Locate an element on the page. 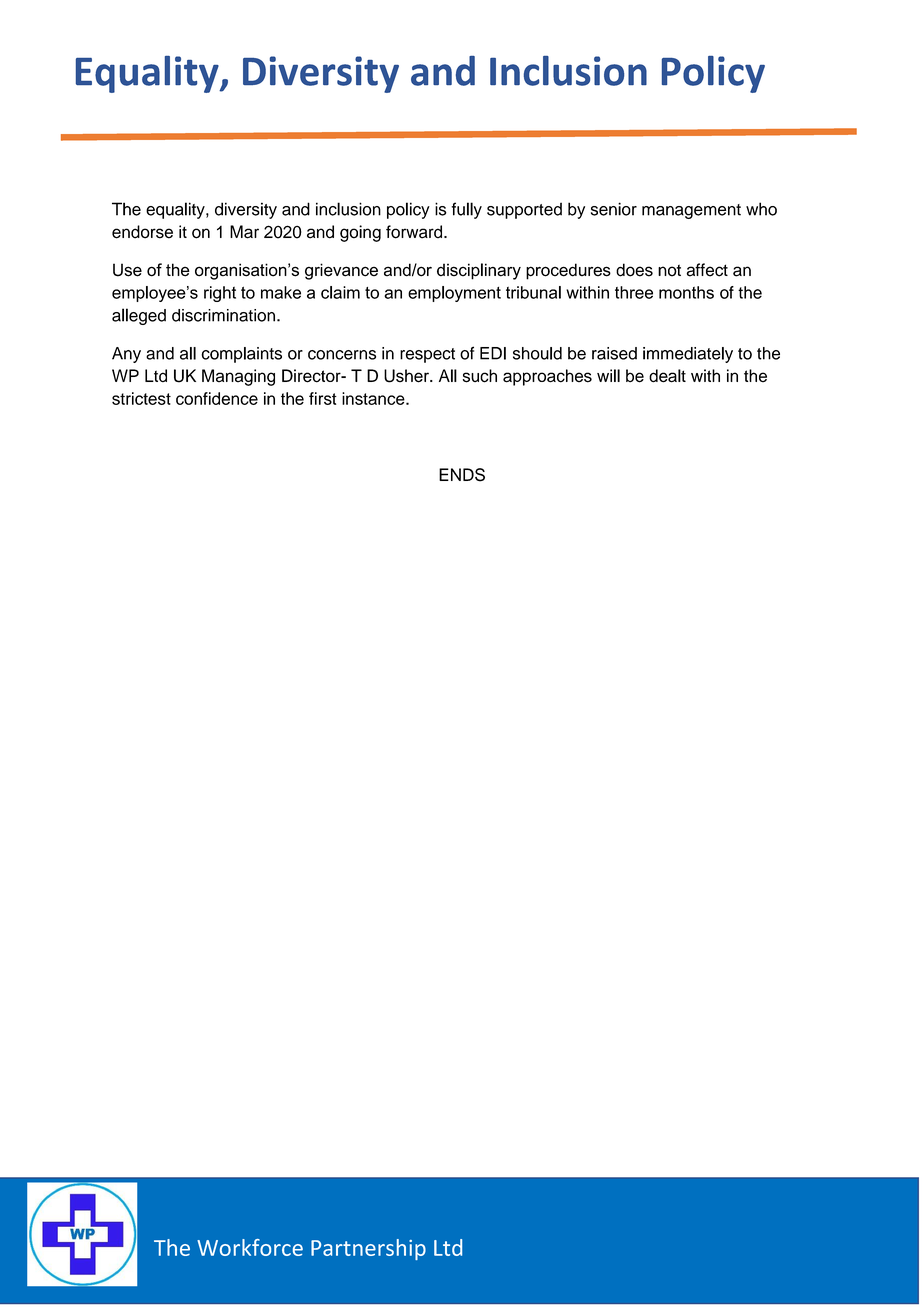 The image size is (924, 1308). management is located at coordinates (691, 211).
